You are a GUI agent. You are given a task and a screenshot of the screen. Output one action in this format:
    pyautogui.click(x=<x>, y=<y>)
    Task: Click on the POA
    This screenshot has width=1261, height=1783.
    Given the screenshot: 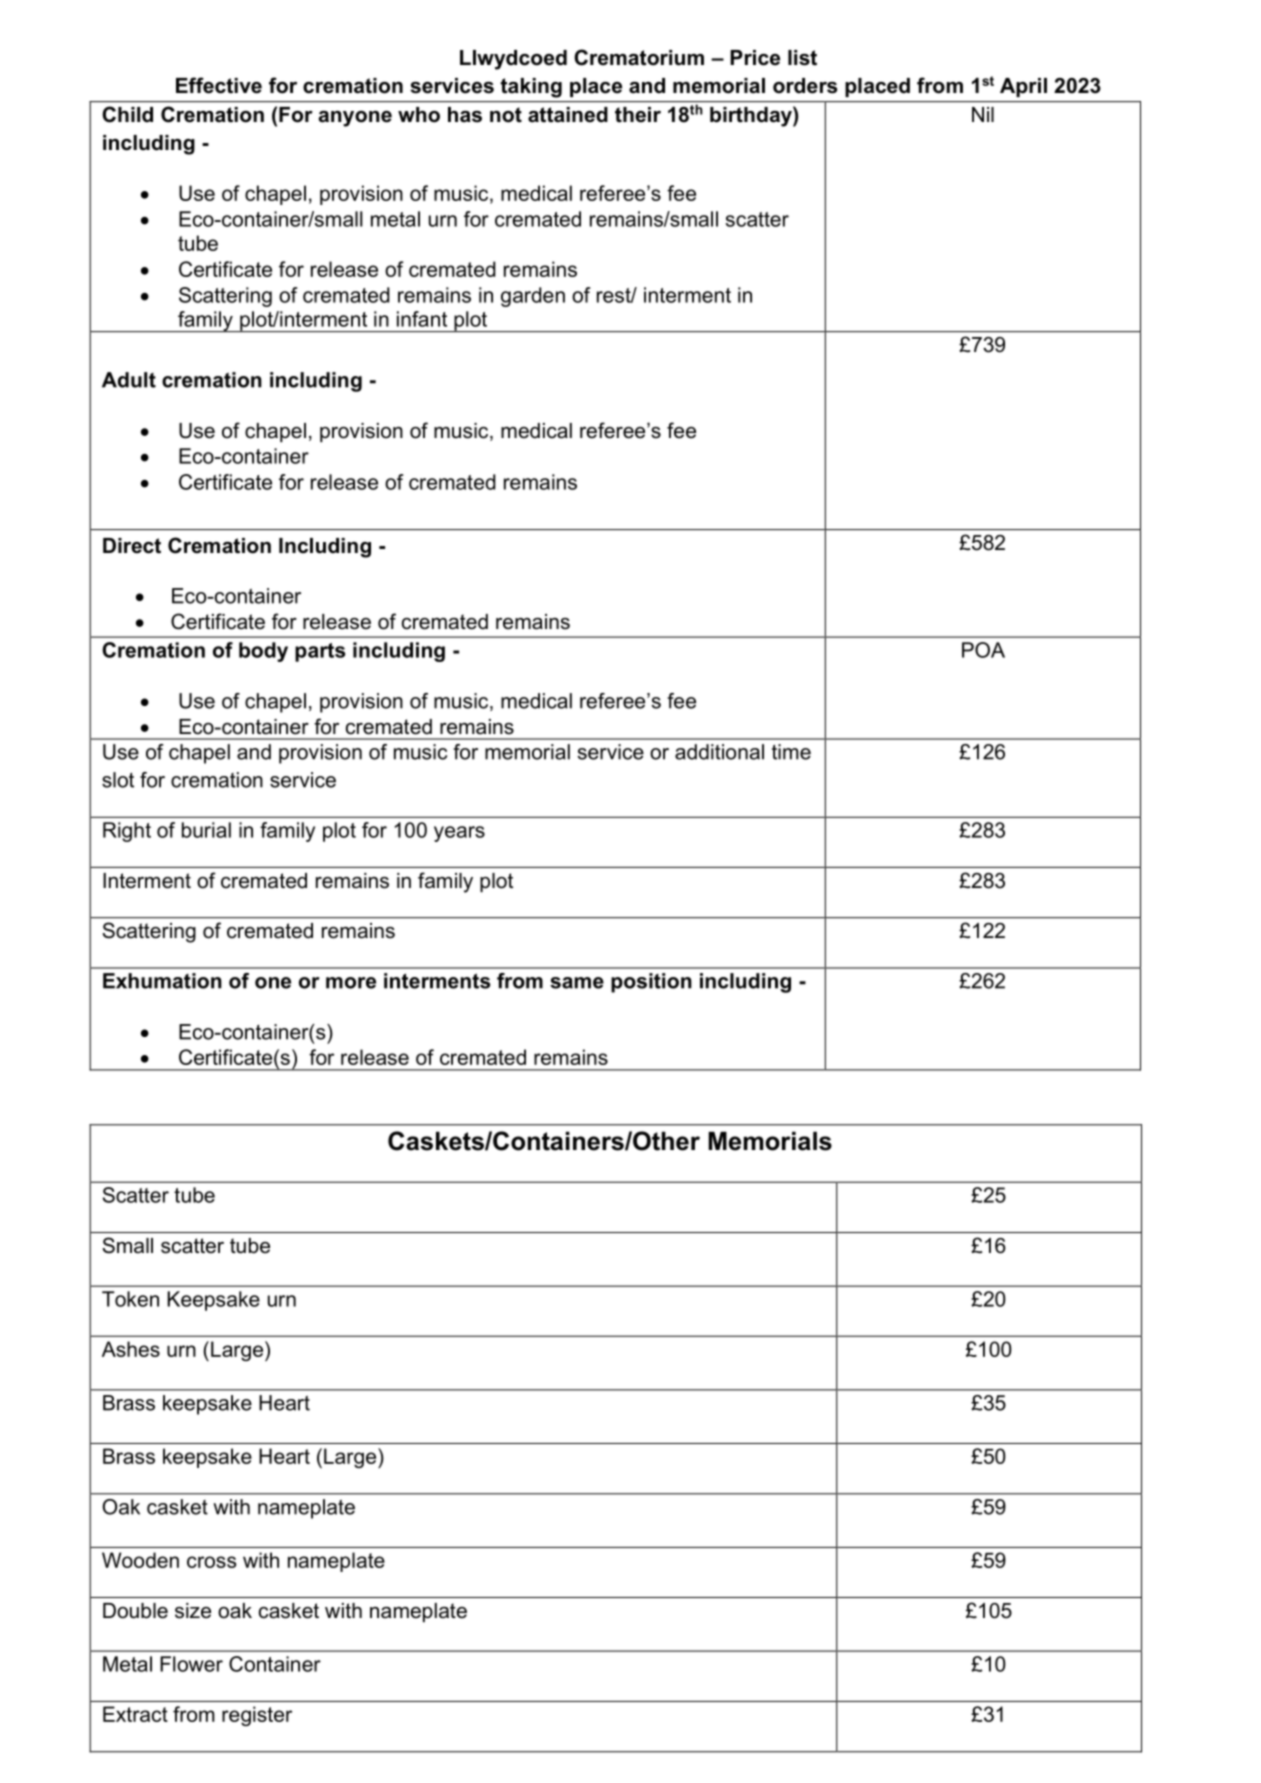 What is the action you would take?
    pyautogui.click(x=983, y=650)
